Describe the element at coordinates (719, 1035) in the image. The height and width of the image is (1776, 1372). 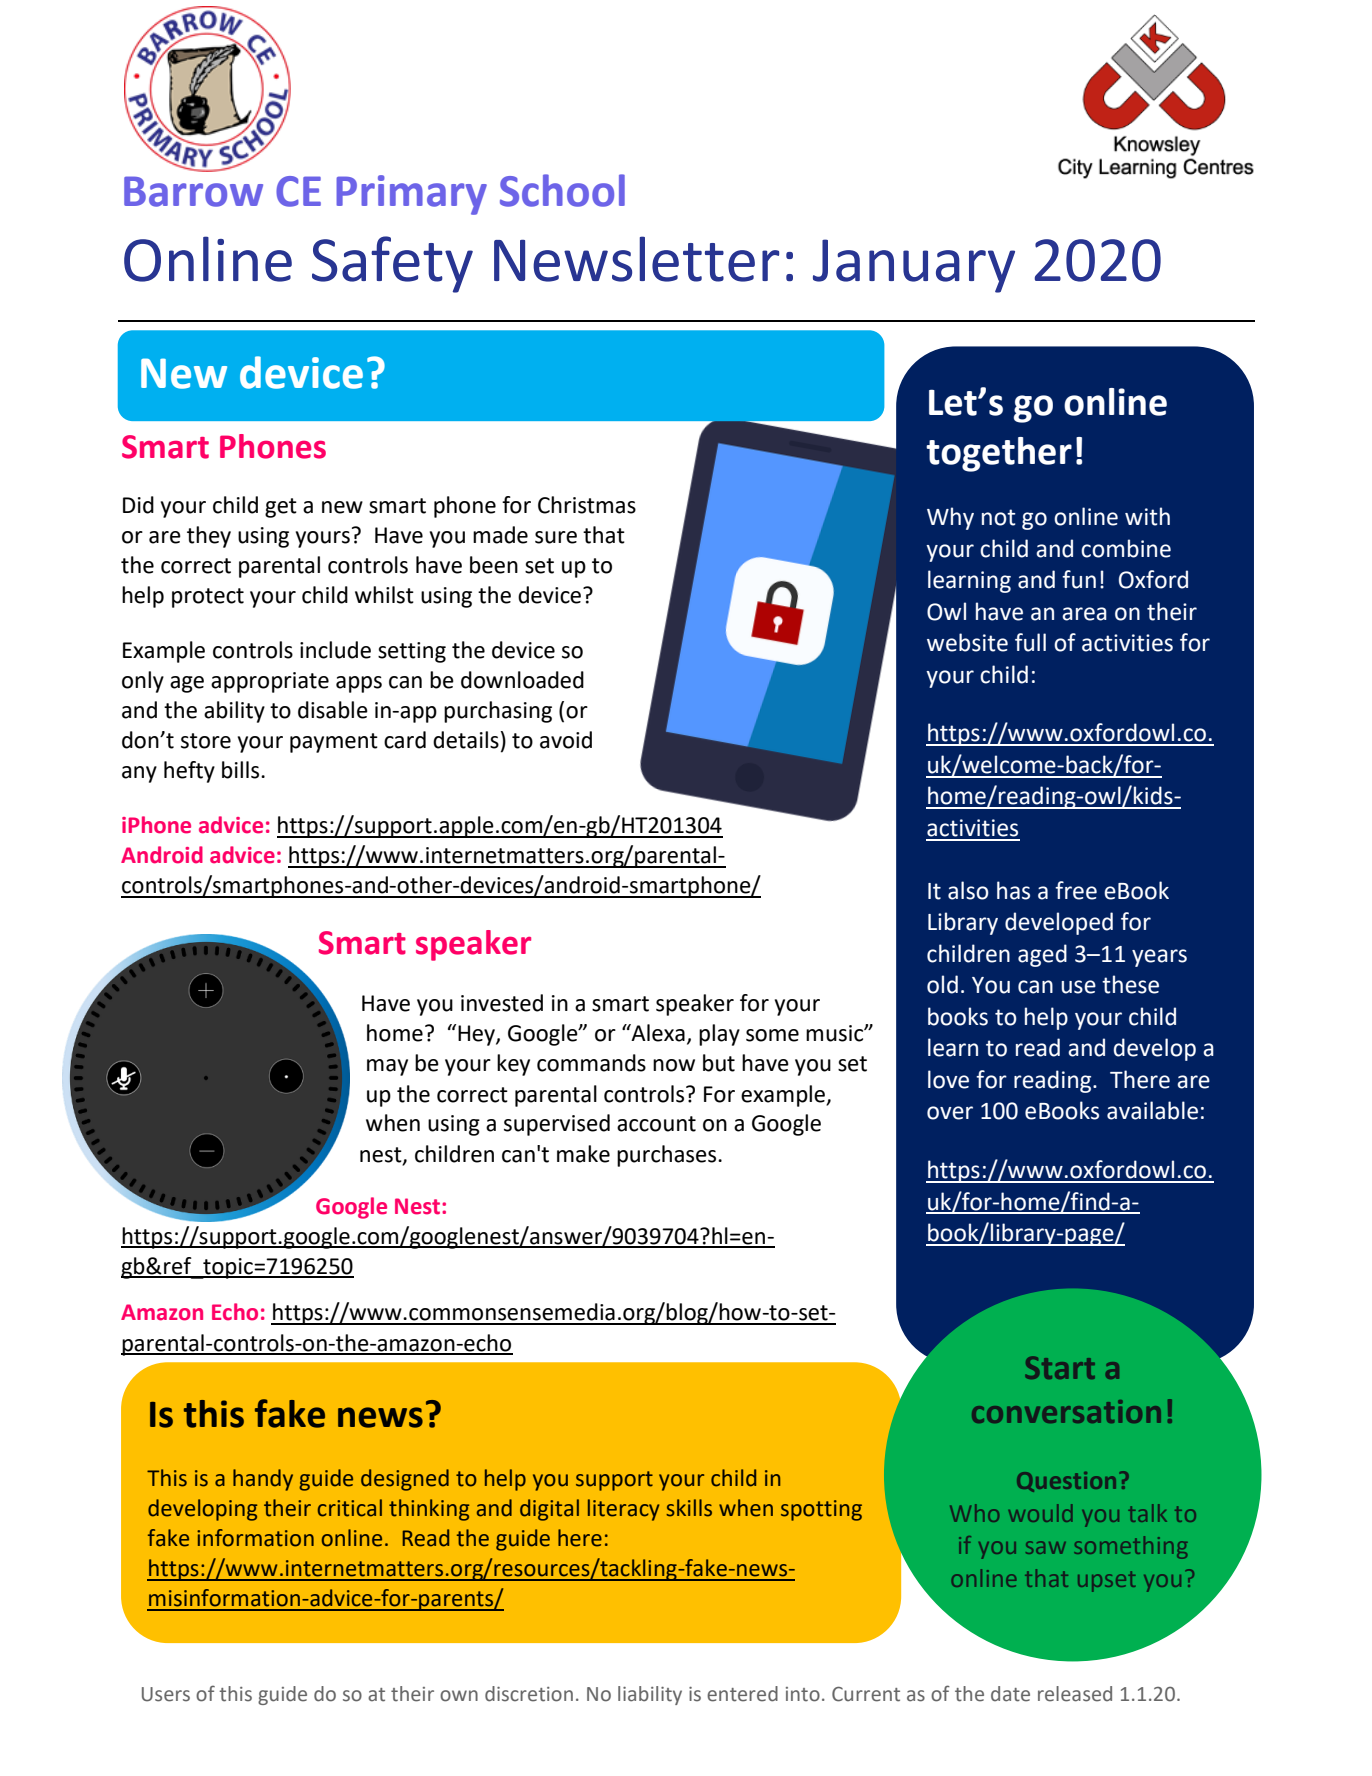
I see `play` at that location.
